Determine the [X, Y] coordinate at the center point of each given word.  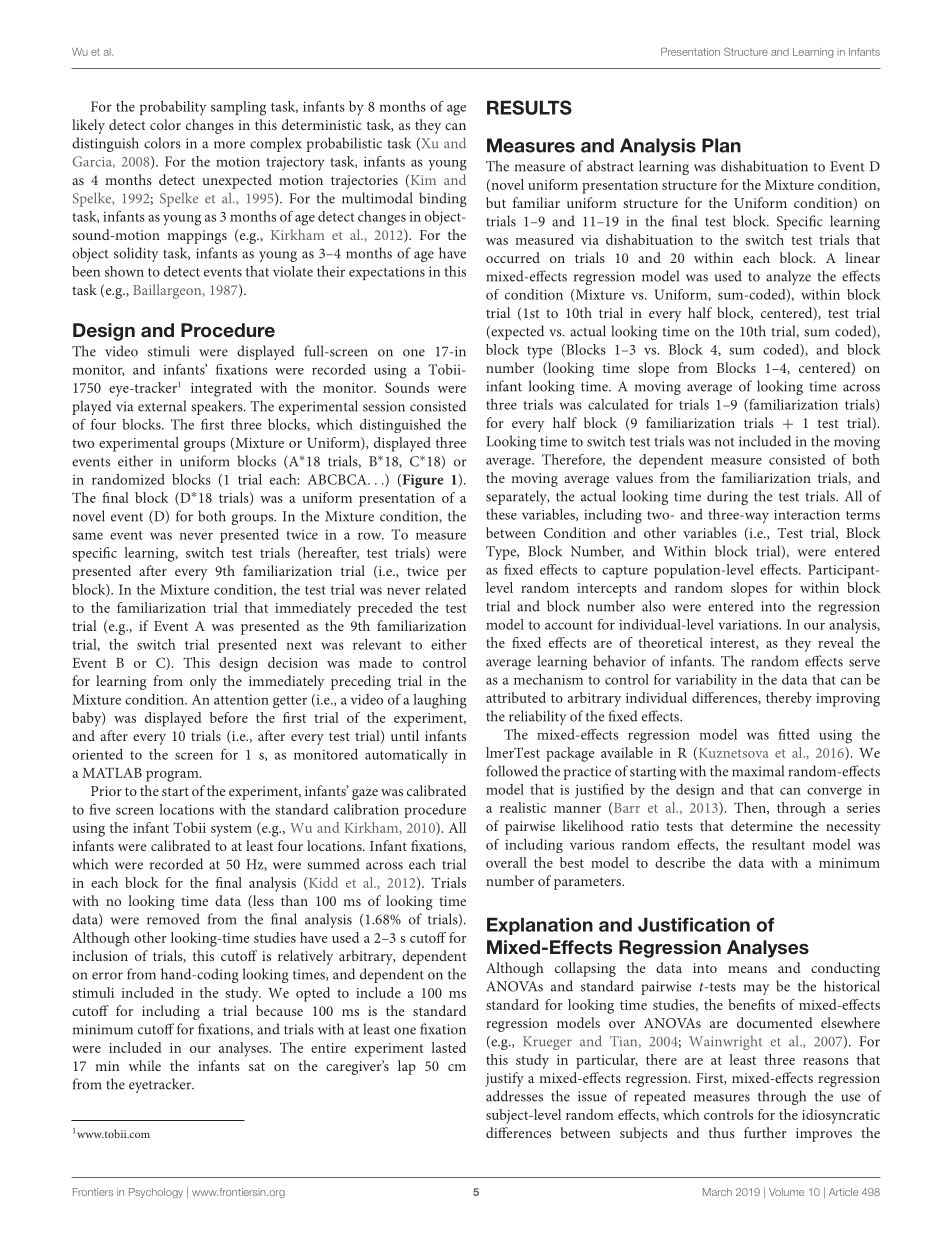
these [501, 514]
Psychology [156, 1193]
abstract [610, 166]
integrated [221, 389]
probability [173, 108]
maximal [758, 771]
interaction [807, 515]
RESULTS [529, 107]
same [87, 536]
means [747, 969]
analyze [788, 277]
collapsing [585, 969]
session [384, 406]
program [173, 776]
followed [512, 771]
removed [173, 919]
